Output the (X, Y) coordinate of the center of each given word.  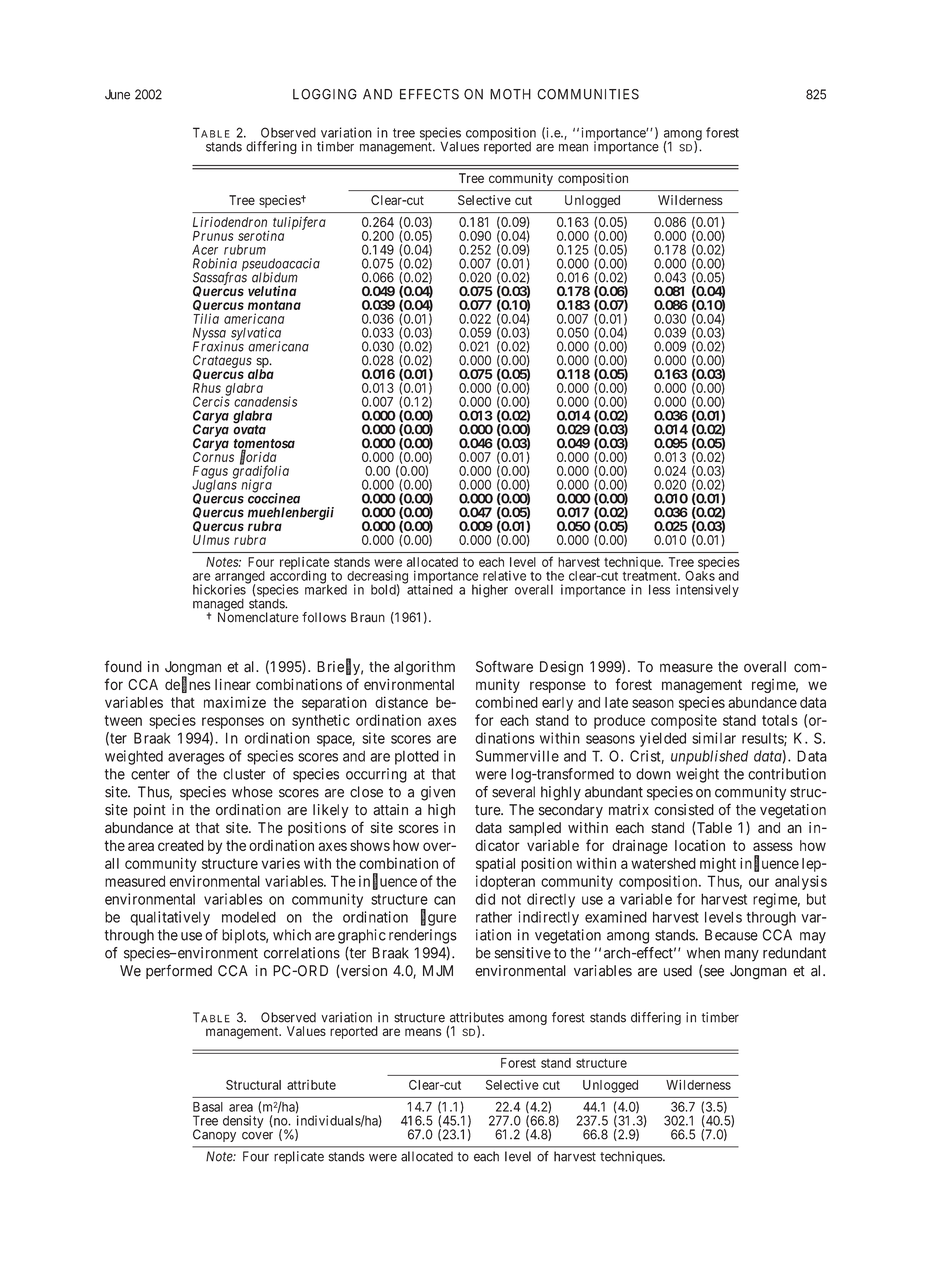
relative (504, 576)
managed (218, 606)
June (117, 94)
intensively (707, 590)
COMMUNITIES (588, 94)
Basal (208, 1107)
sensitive (523, 953)
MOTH (510, 94)
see (714, 972)
